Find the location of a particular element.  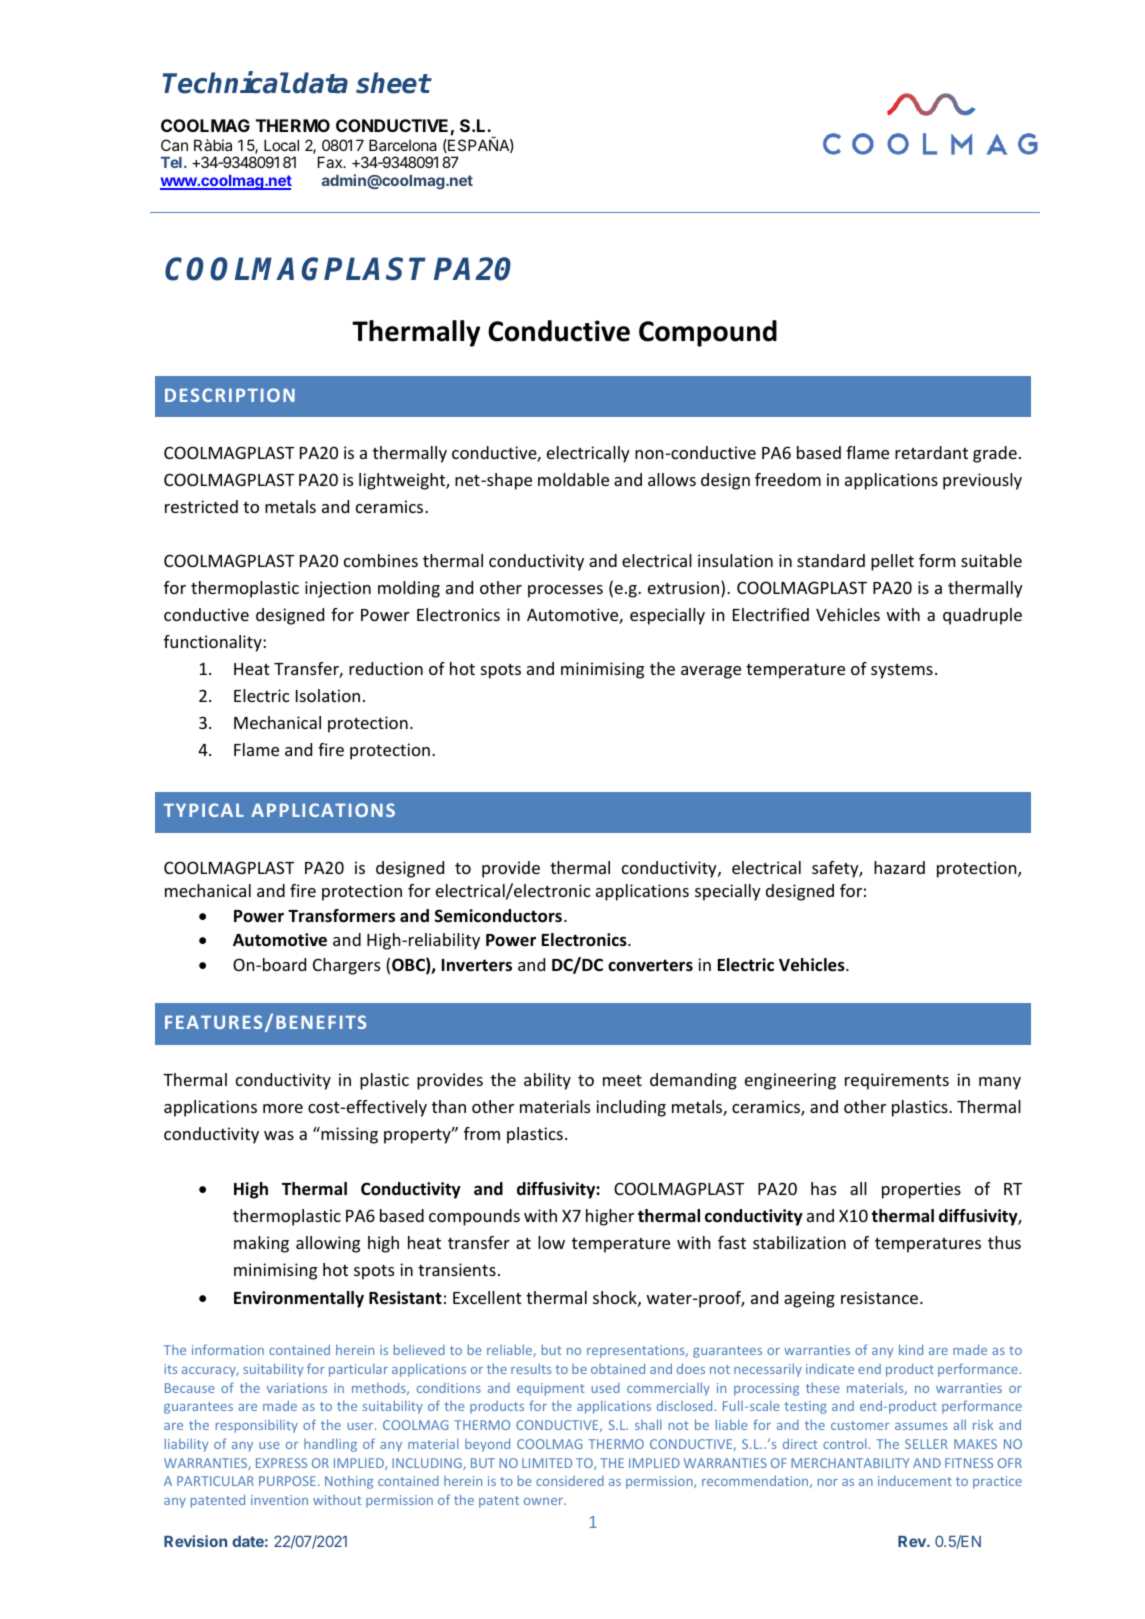

was is located at coordinates (279, 1135).
